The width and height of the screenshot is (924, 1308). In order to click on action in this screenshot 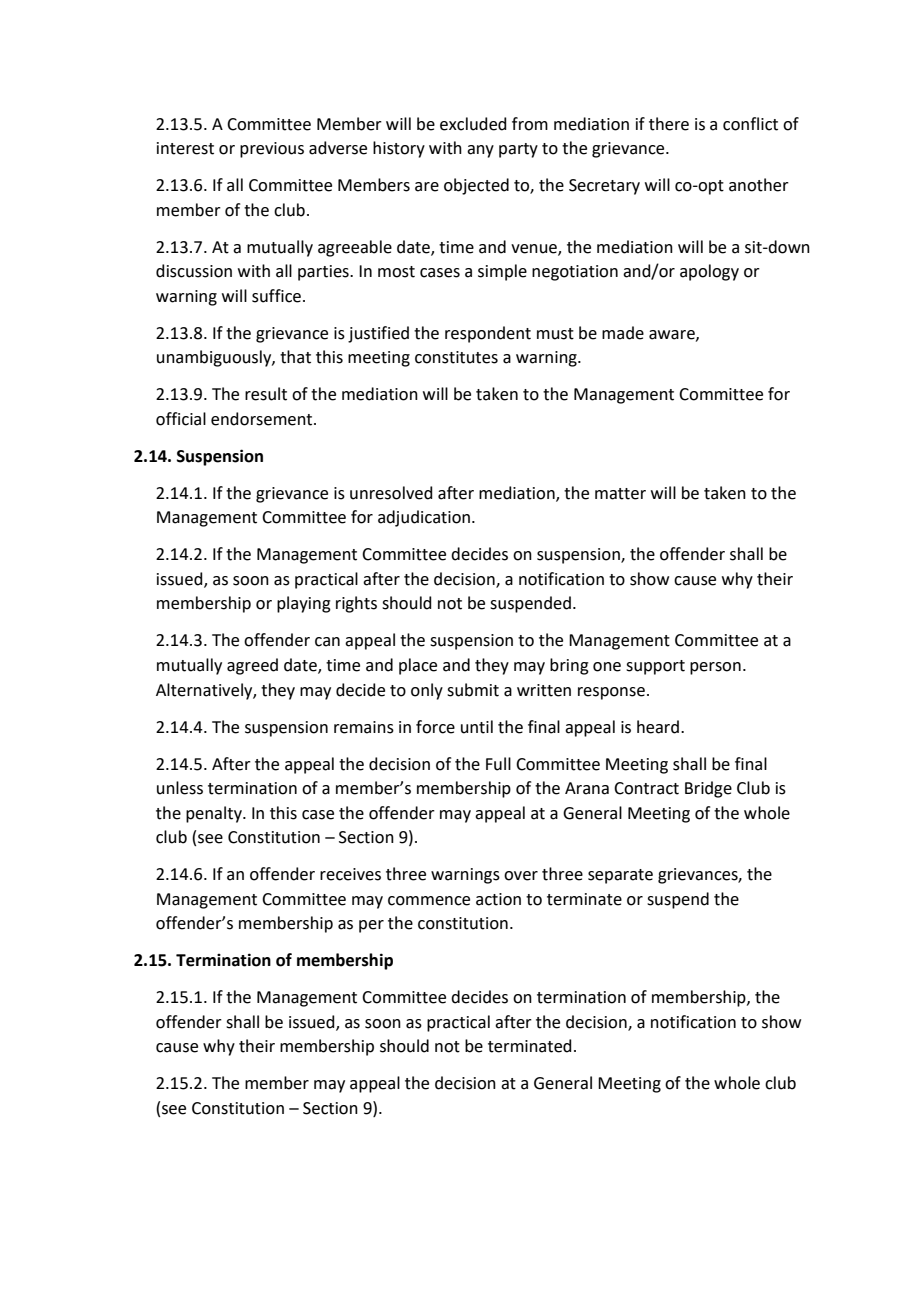, I will do `click(498, 899)`.
